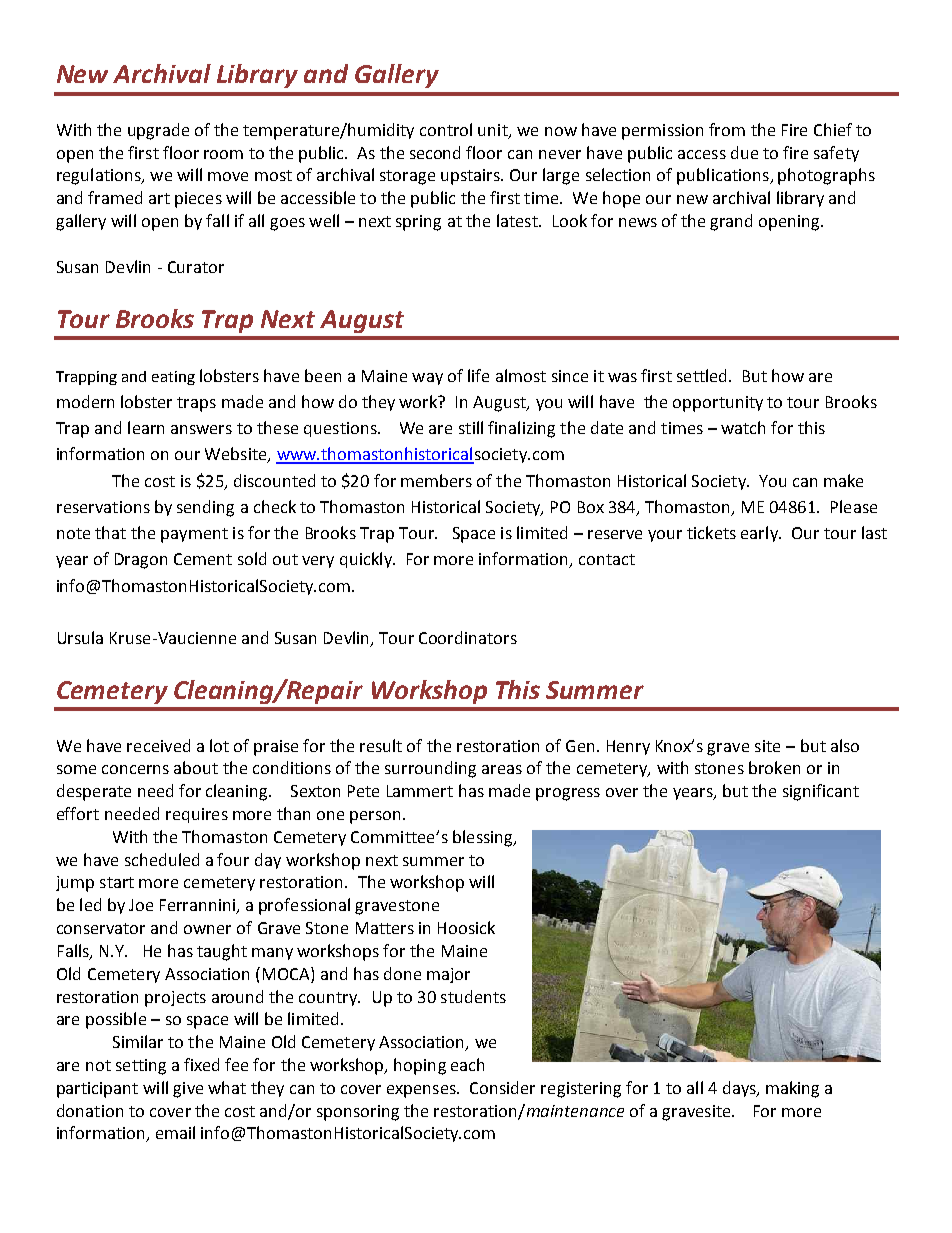 The height and width of the screenshot is (1233, 952). Describe the element at coordinates (821, 792) in the screenshot. I see `significant` at that location.
